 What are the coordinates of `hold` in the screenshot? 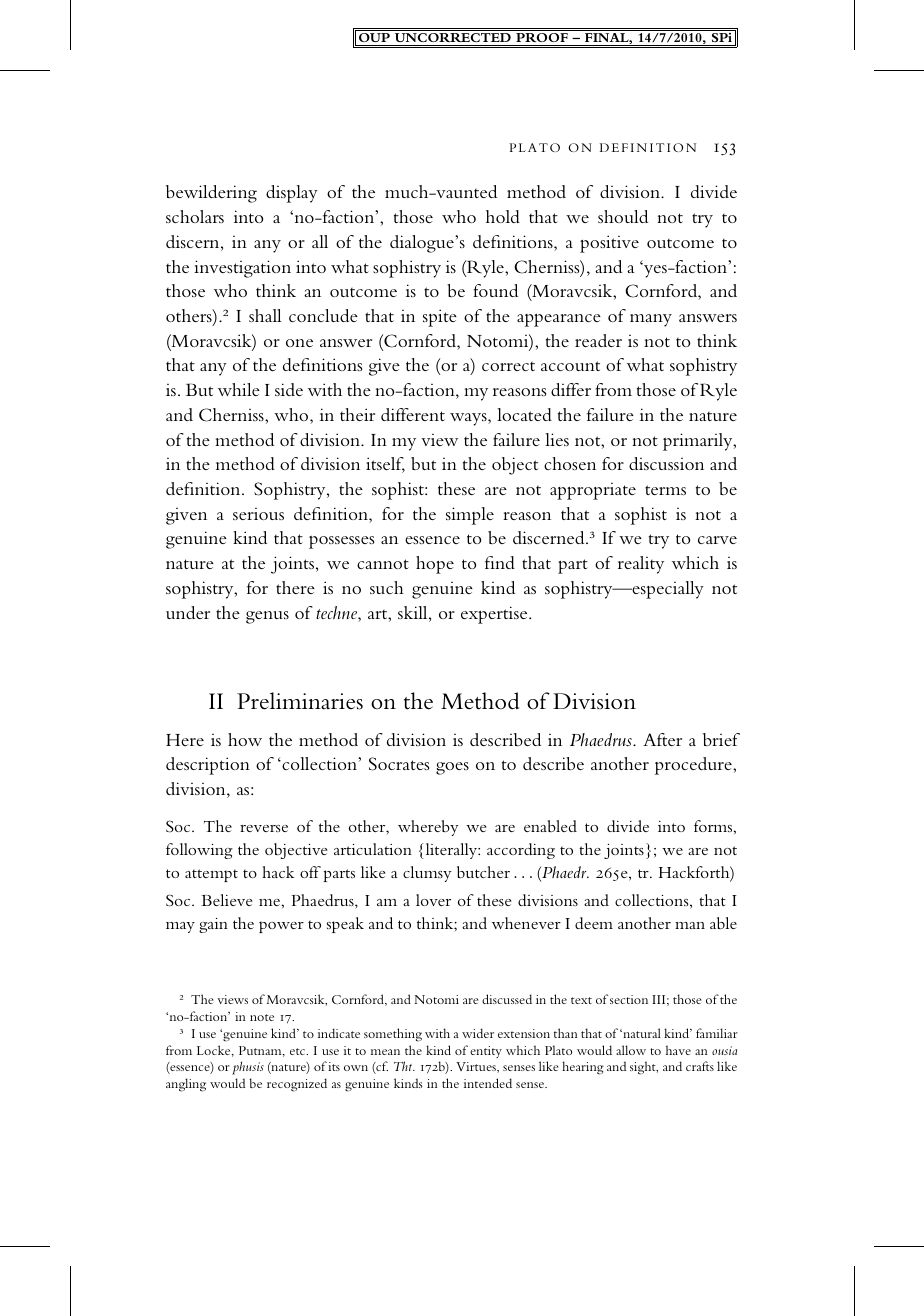 It's located at (503, 216).
